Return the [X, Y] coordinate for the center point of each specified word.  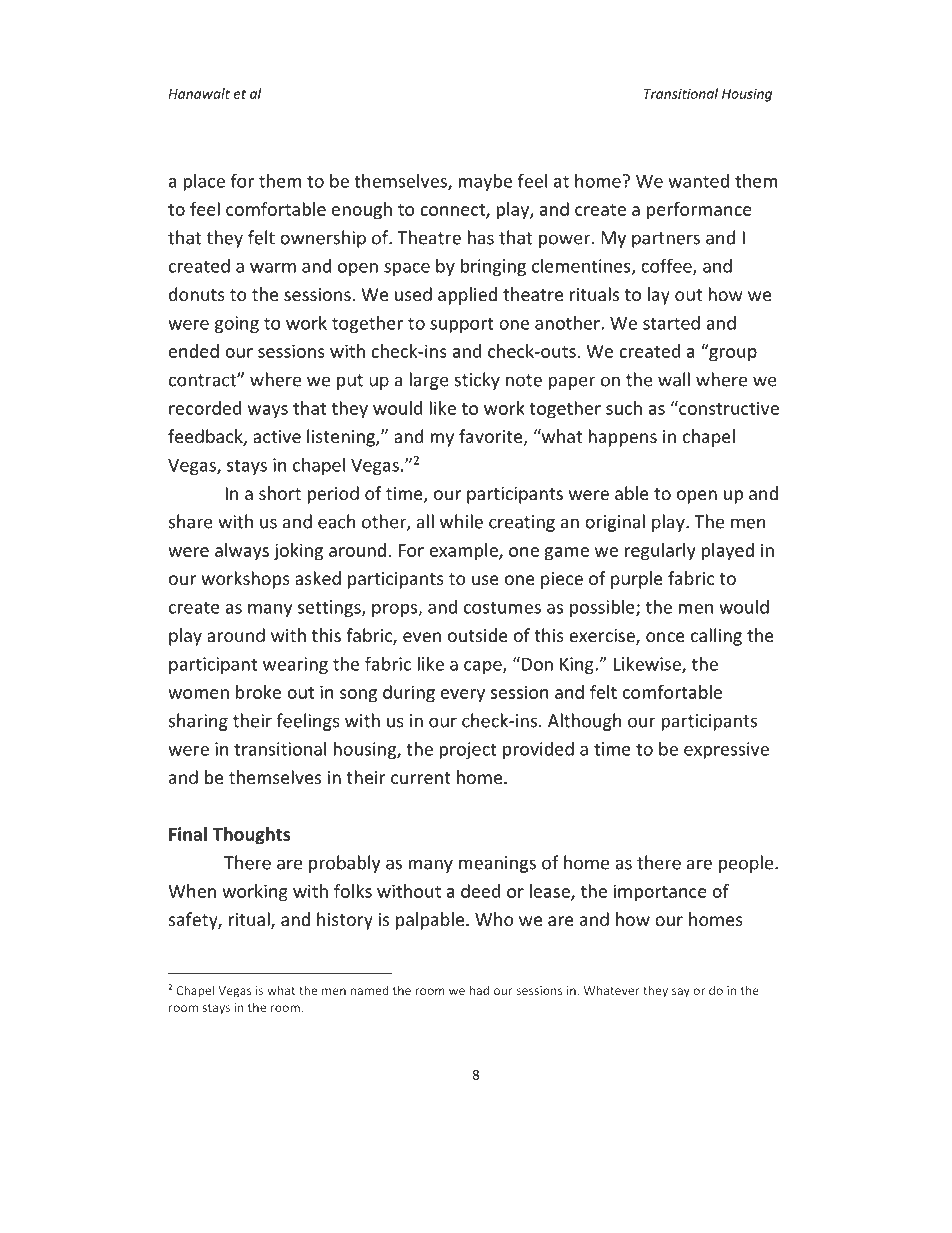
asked [318, 578]
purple [637, 580]
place [204, 182]
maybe [485, 182]
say [681, 993]
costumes [502, 607]
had [479, 990]
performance [699, 211]
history [345, 921]
